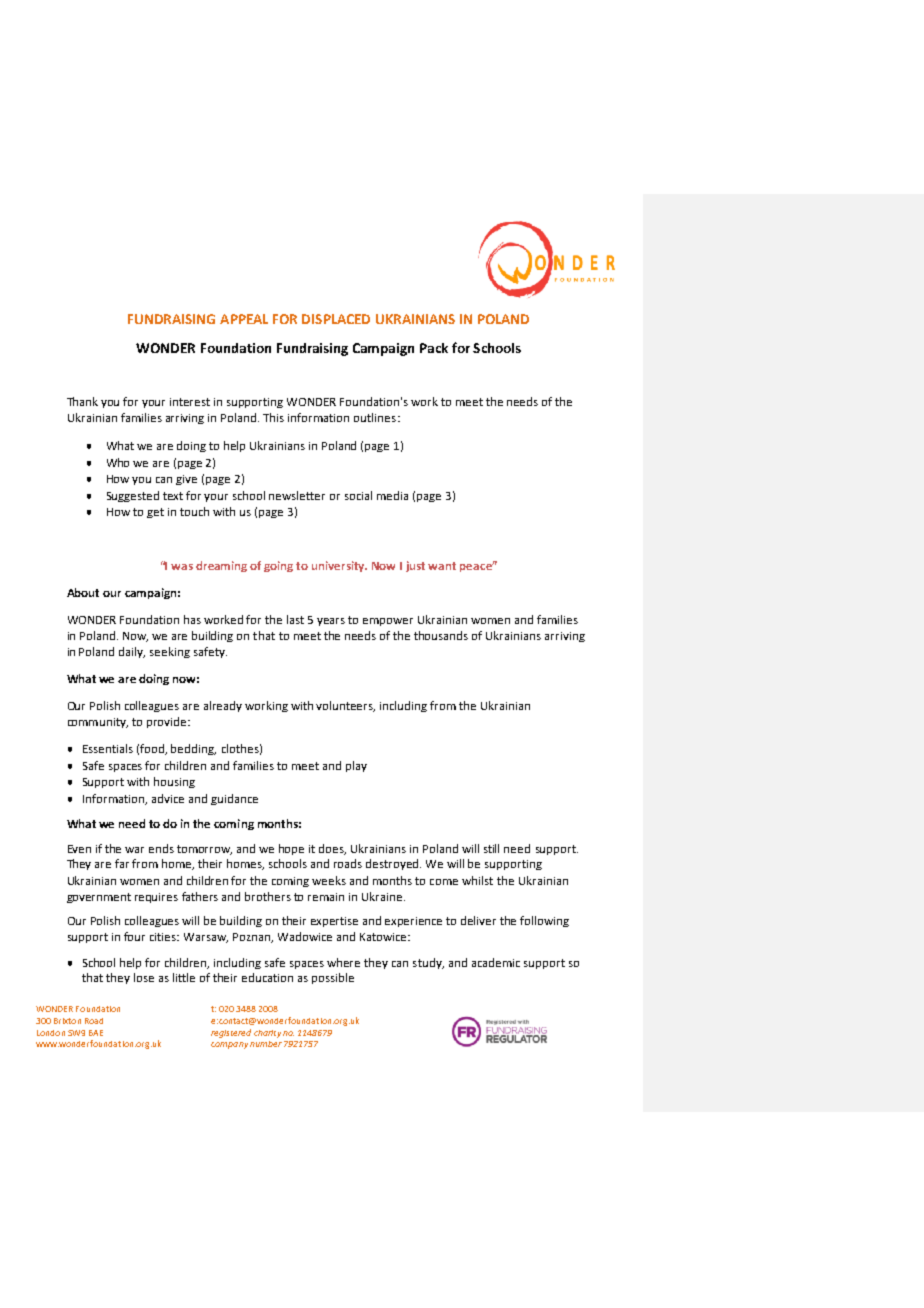 This page has width=924, height=1308. I want to click on Suggested, so click(133, 496).
